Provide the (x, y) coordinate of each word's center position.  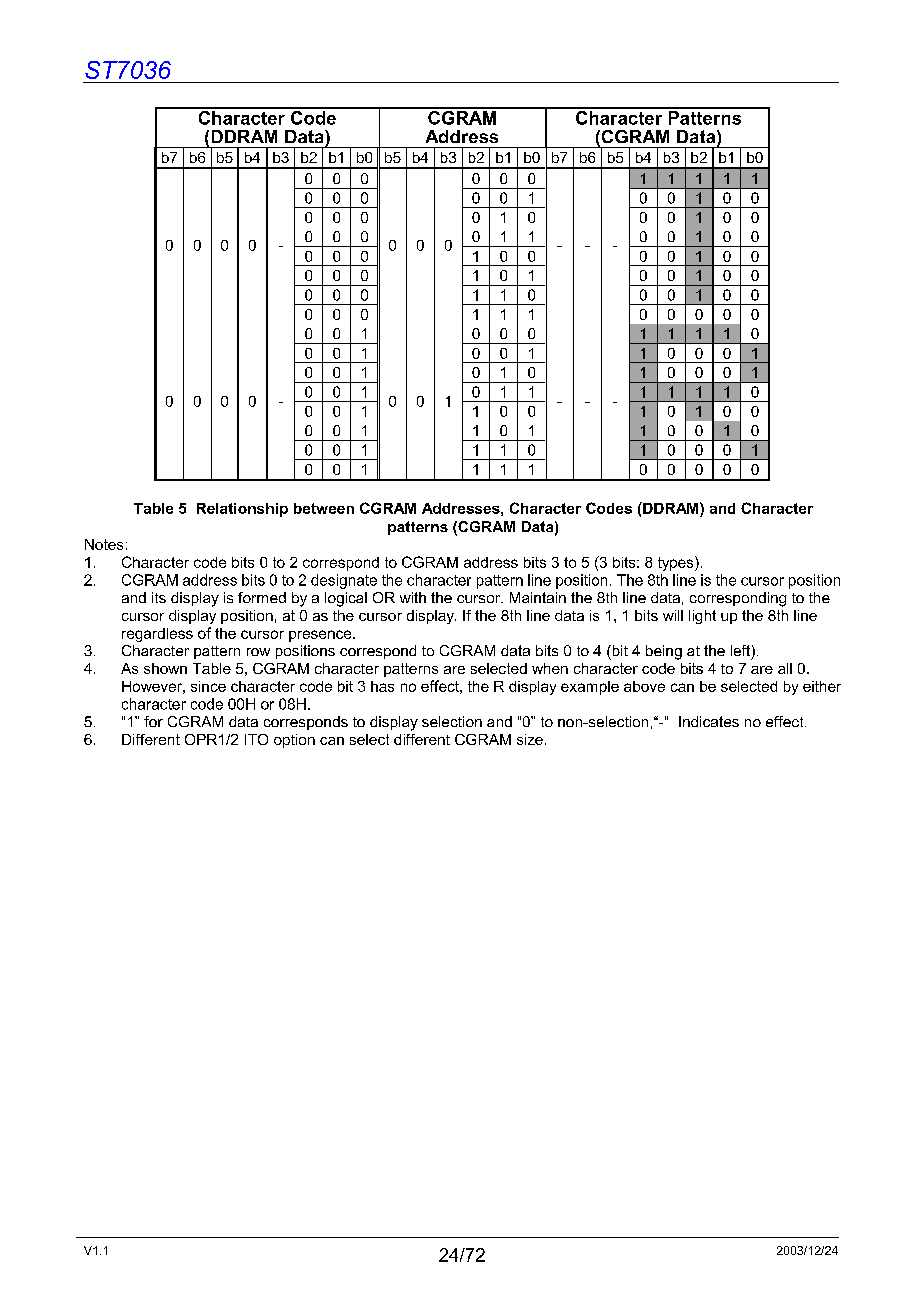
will (673, 615)
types (677, 563)
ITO (256, 739)
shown (165, 668)
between (324, 508)
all (785, 668)
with (413, 597)
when (550, 668)
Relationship (242, 510)
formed (262, 597)
